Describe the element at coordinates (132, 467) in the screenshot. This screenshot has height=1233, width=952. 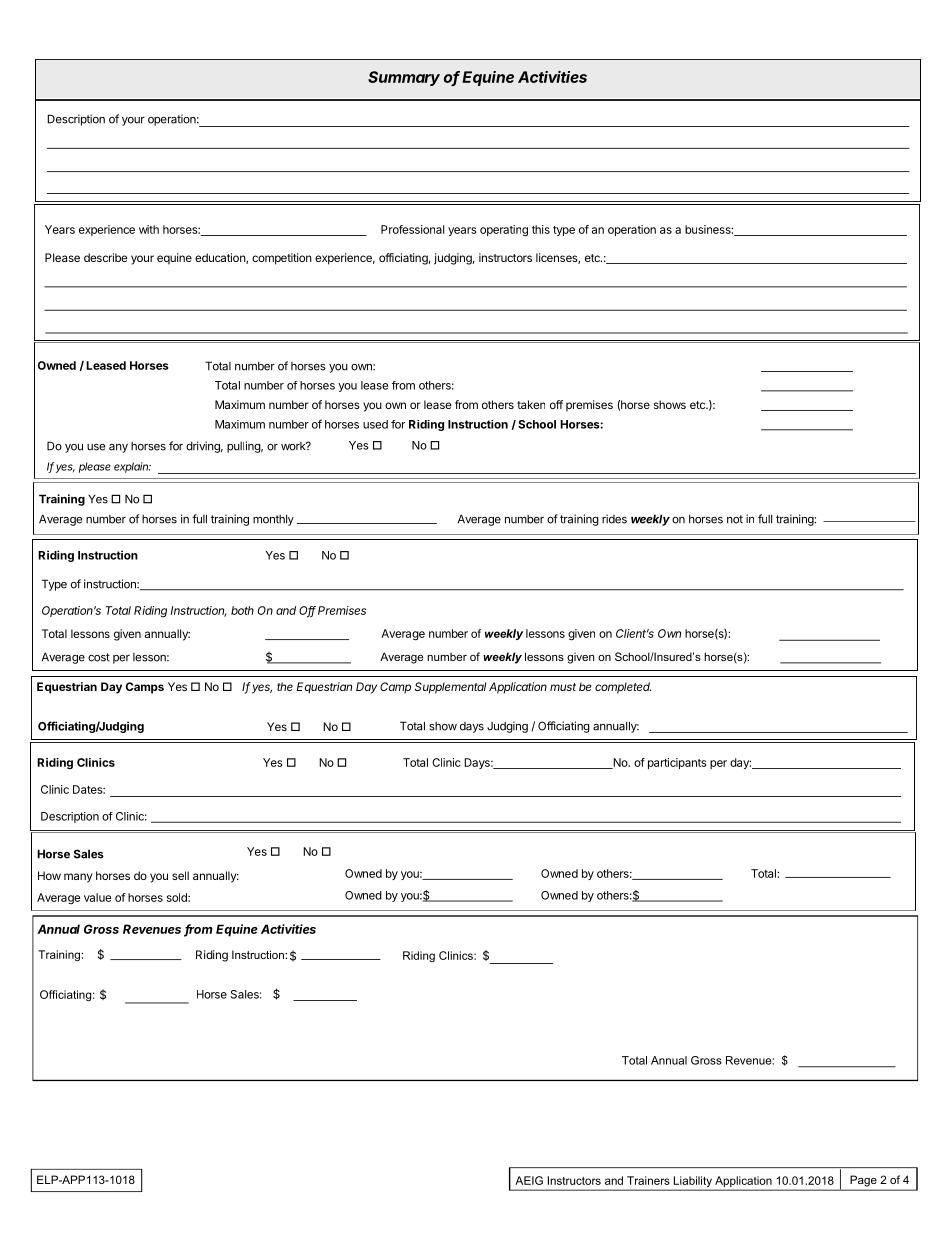
I see `explain` at that location.
